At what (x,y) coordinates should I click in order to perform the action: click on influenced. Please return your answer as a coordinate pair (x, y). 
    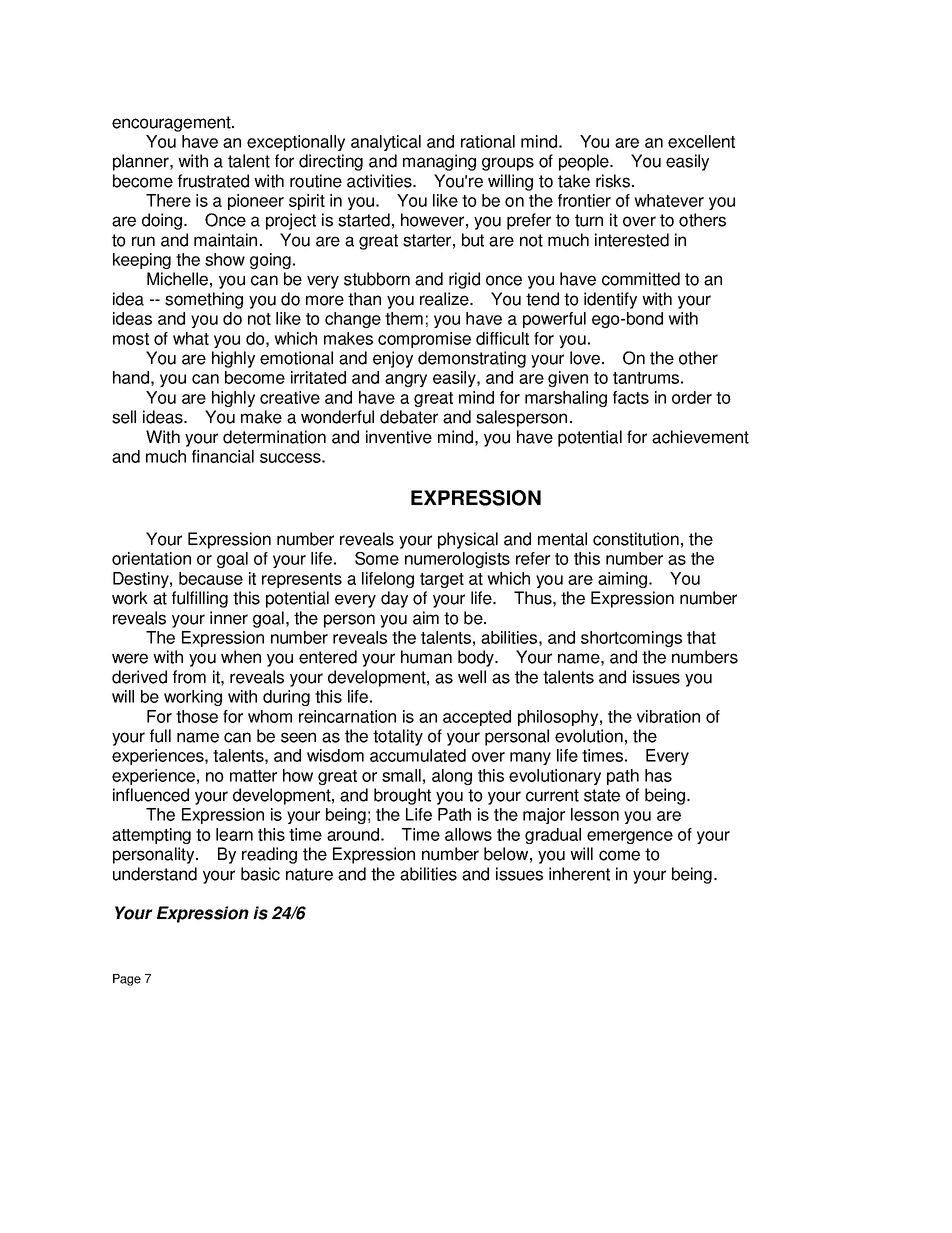
    Looking at the image, I should click on (151, 795).
